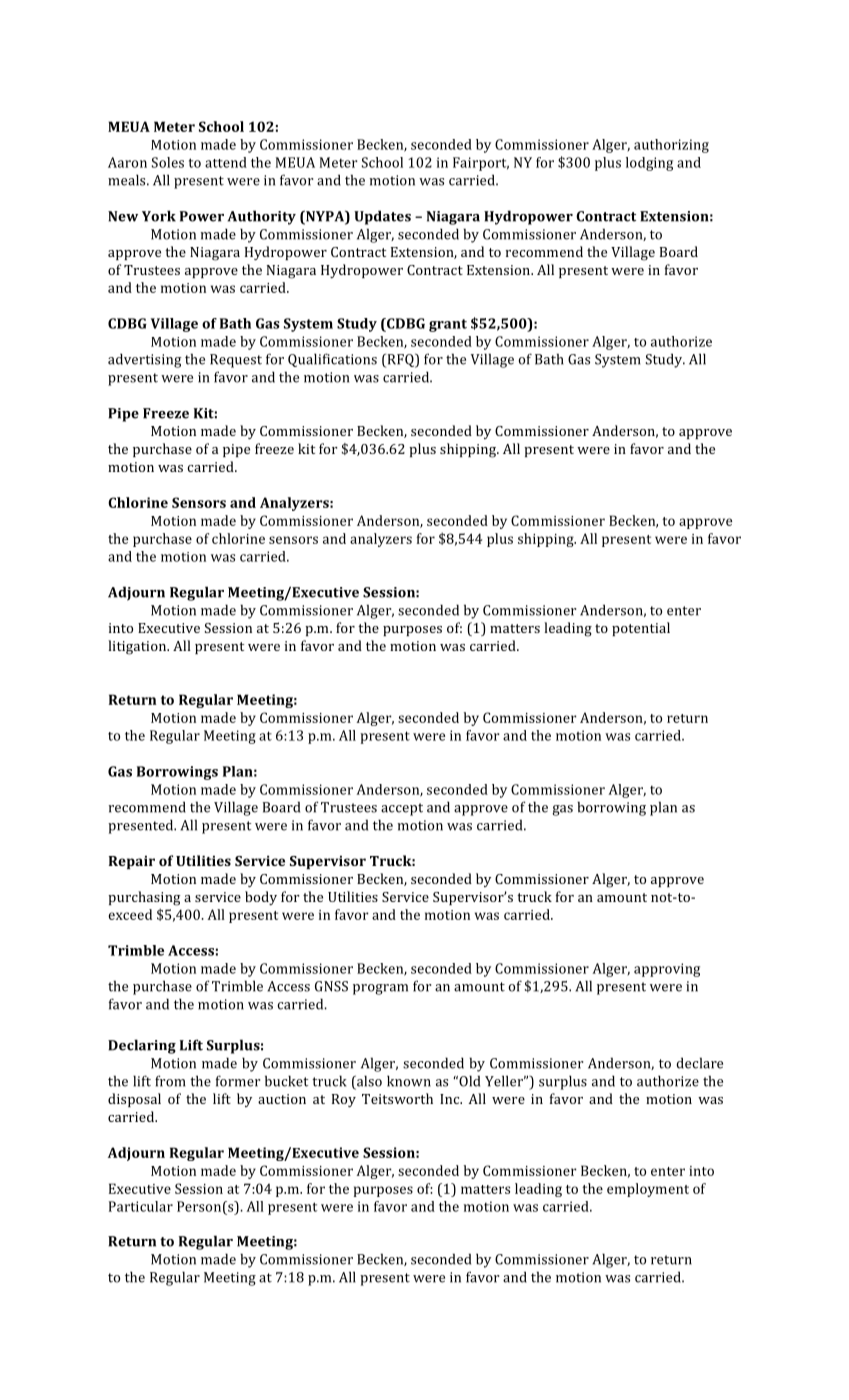  What do you see at coordinates (451, 1099) in the screenshot?
I see `Inc` at bounding box center [451, 1099].
